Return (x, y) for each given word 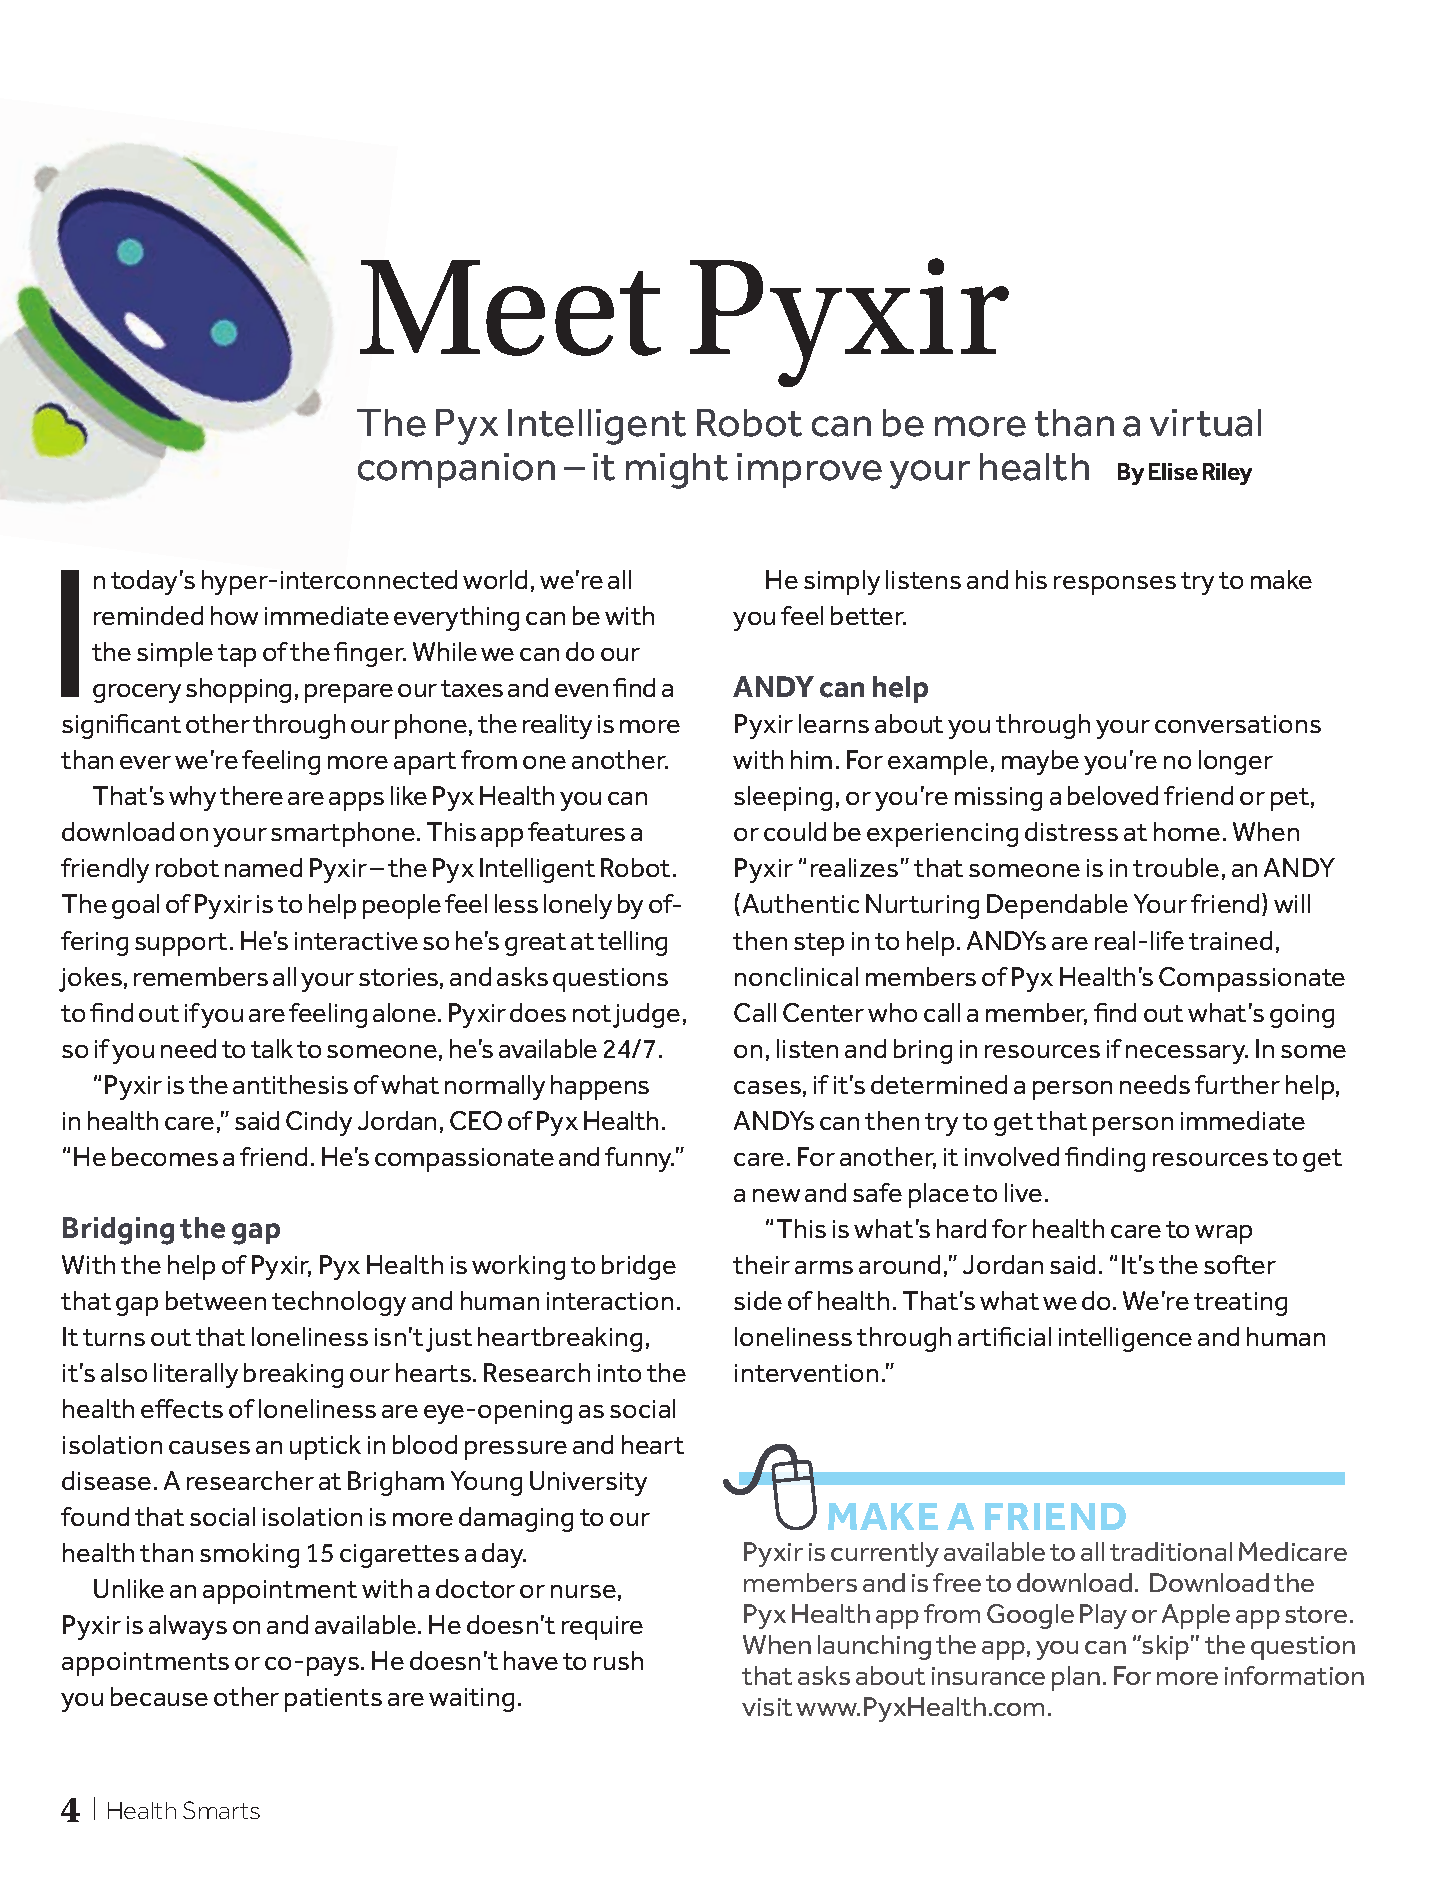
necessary (1187, 1054)
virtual (1205, 423)
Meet (510, 308)
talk (272, 1048)
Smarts (221, 1810)
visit (767, 1707)
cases (767, 1087)
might (677, 471)
